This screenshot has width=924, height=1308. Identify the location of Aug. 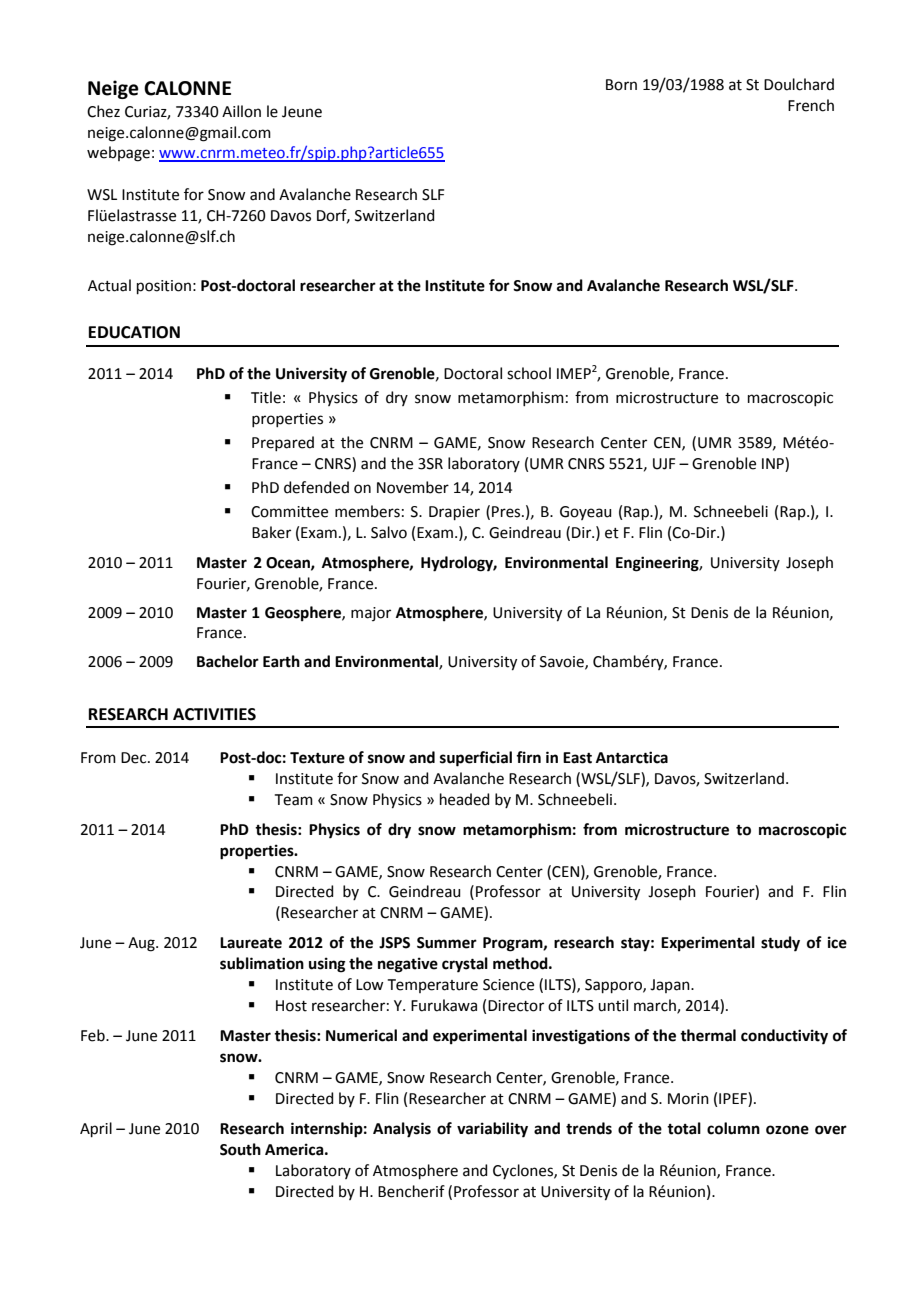
(142, 944).
